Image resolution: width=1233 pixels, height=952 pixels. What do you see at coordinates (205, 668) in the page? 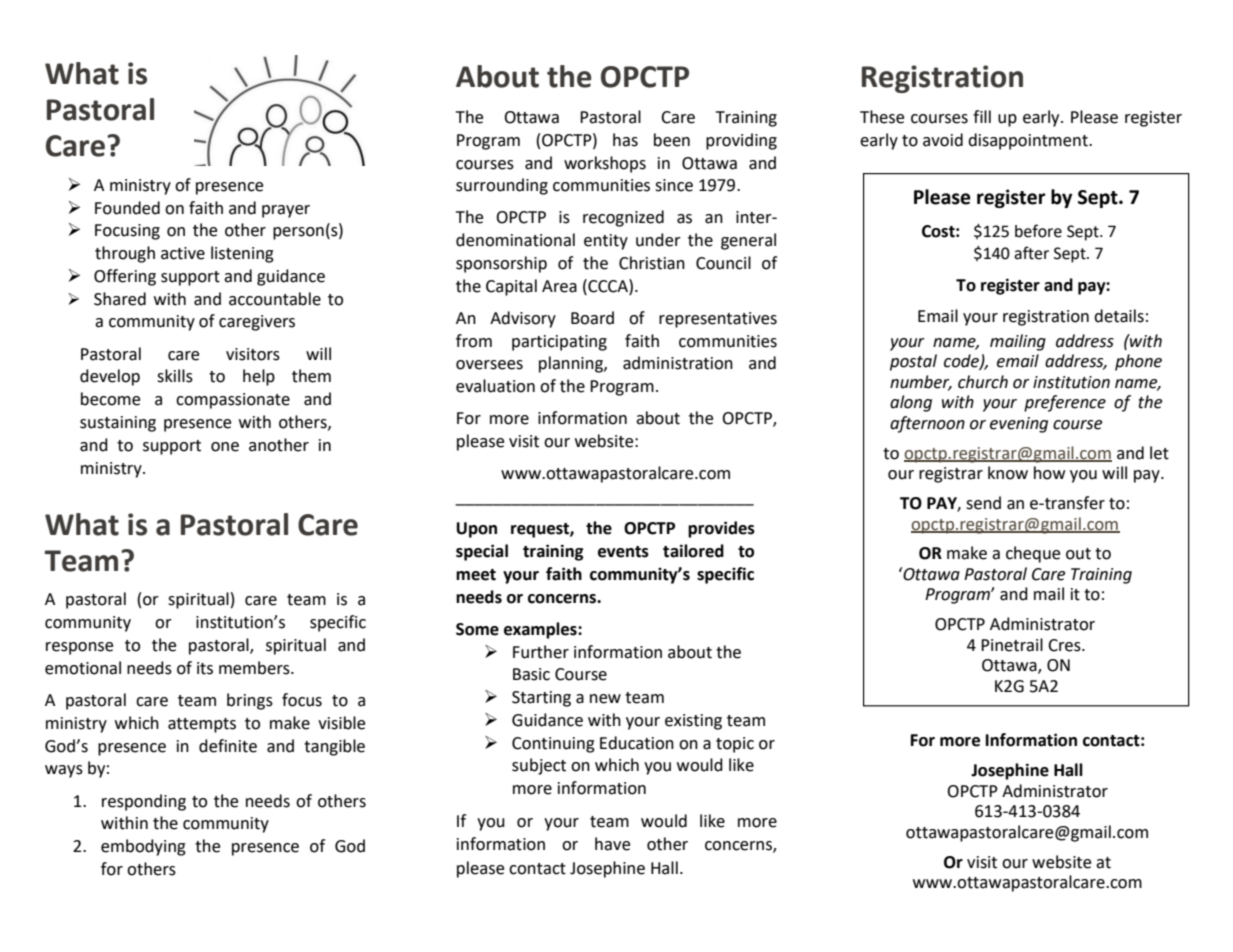
I see `its` at bounding box center [205, 668].
